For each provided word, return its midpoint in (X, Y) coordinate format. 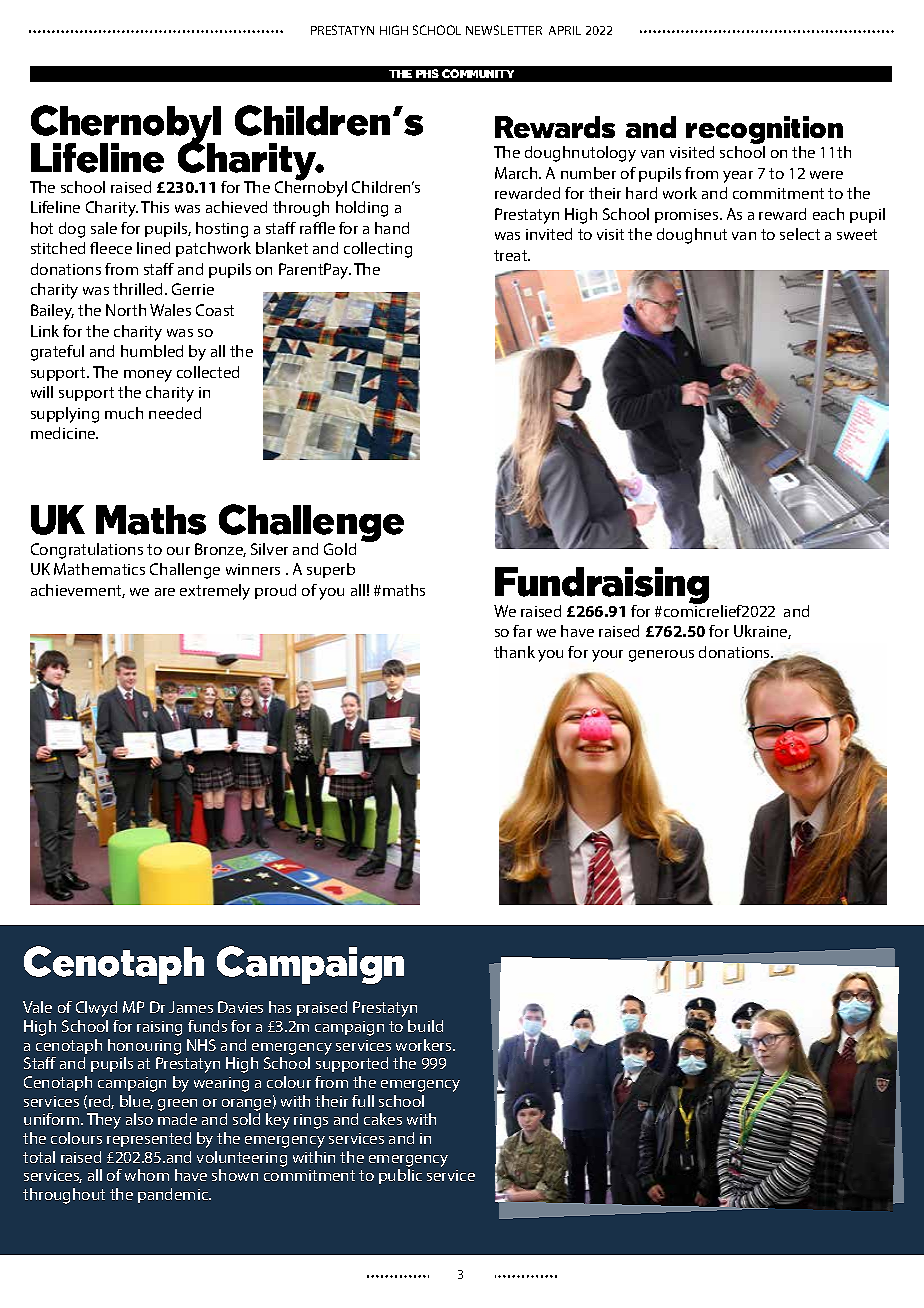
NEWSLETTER (504, 30)
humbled (152, 351)
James (191, 1007)
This (155, 207)
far (522, 631)
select (800, 234)
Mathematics (99, 569)
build (425, 1026)
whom (147, 1175)
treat (512, 255)
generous (661, 656)
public (400, 1176)
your (607, 656)
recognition (764, 130)
